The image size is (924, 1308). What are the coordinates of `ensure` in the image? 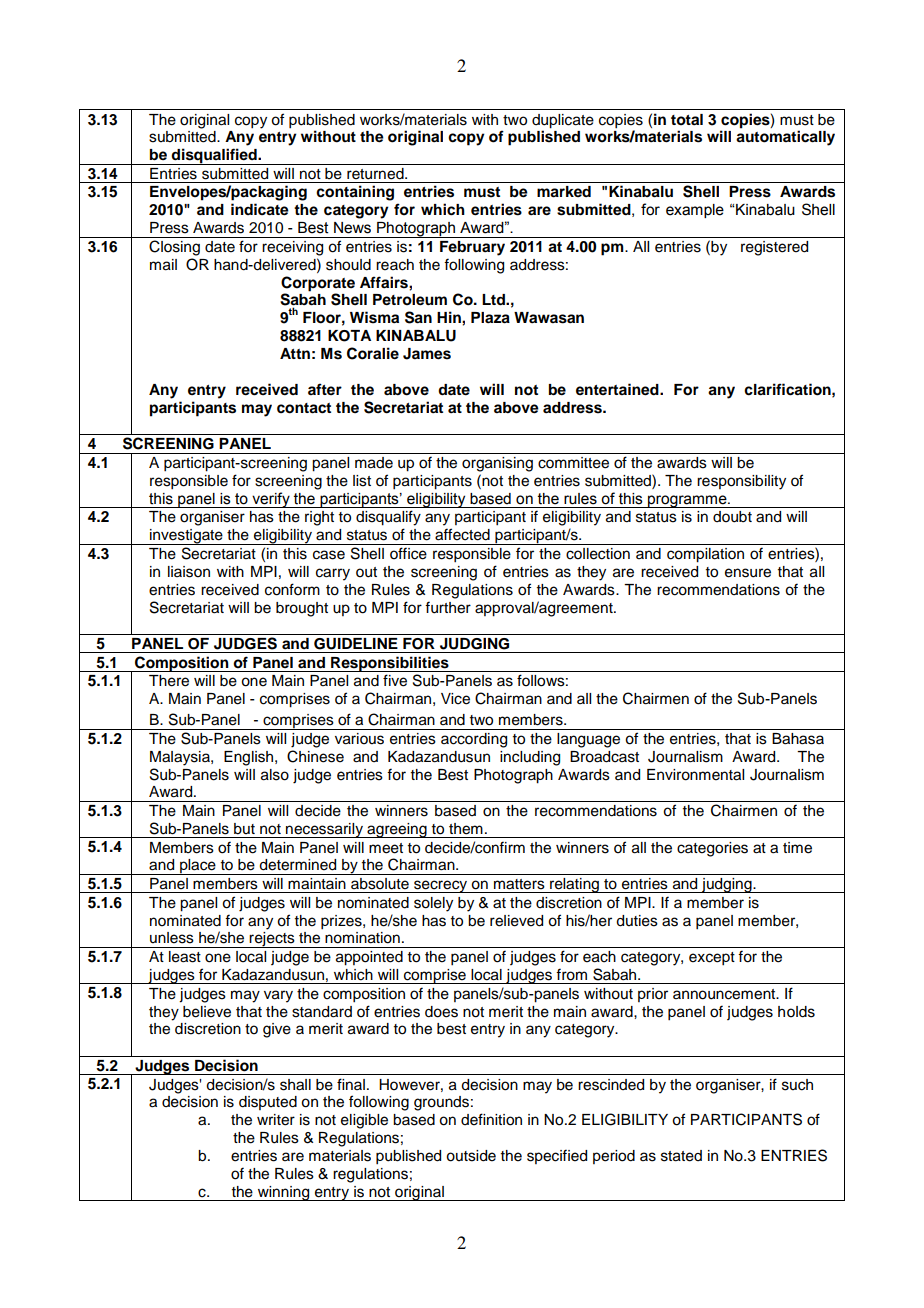 It's located at (748, 573).
